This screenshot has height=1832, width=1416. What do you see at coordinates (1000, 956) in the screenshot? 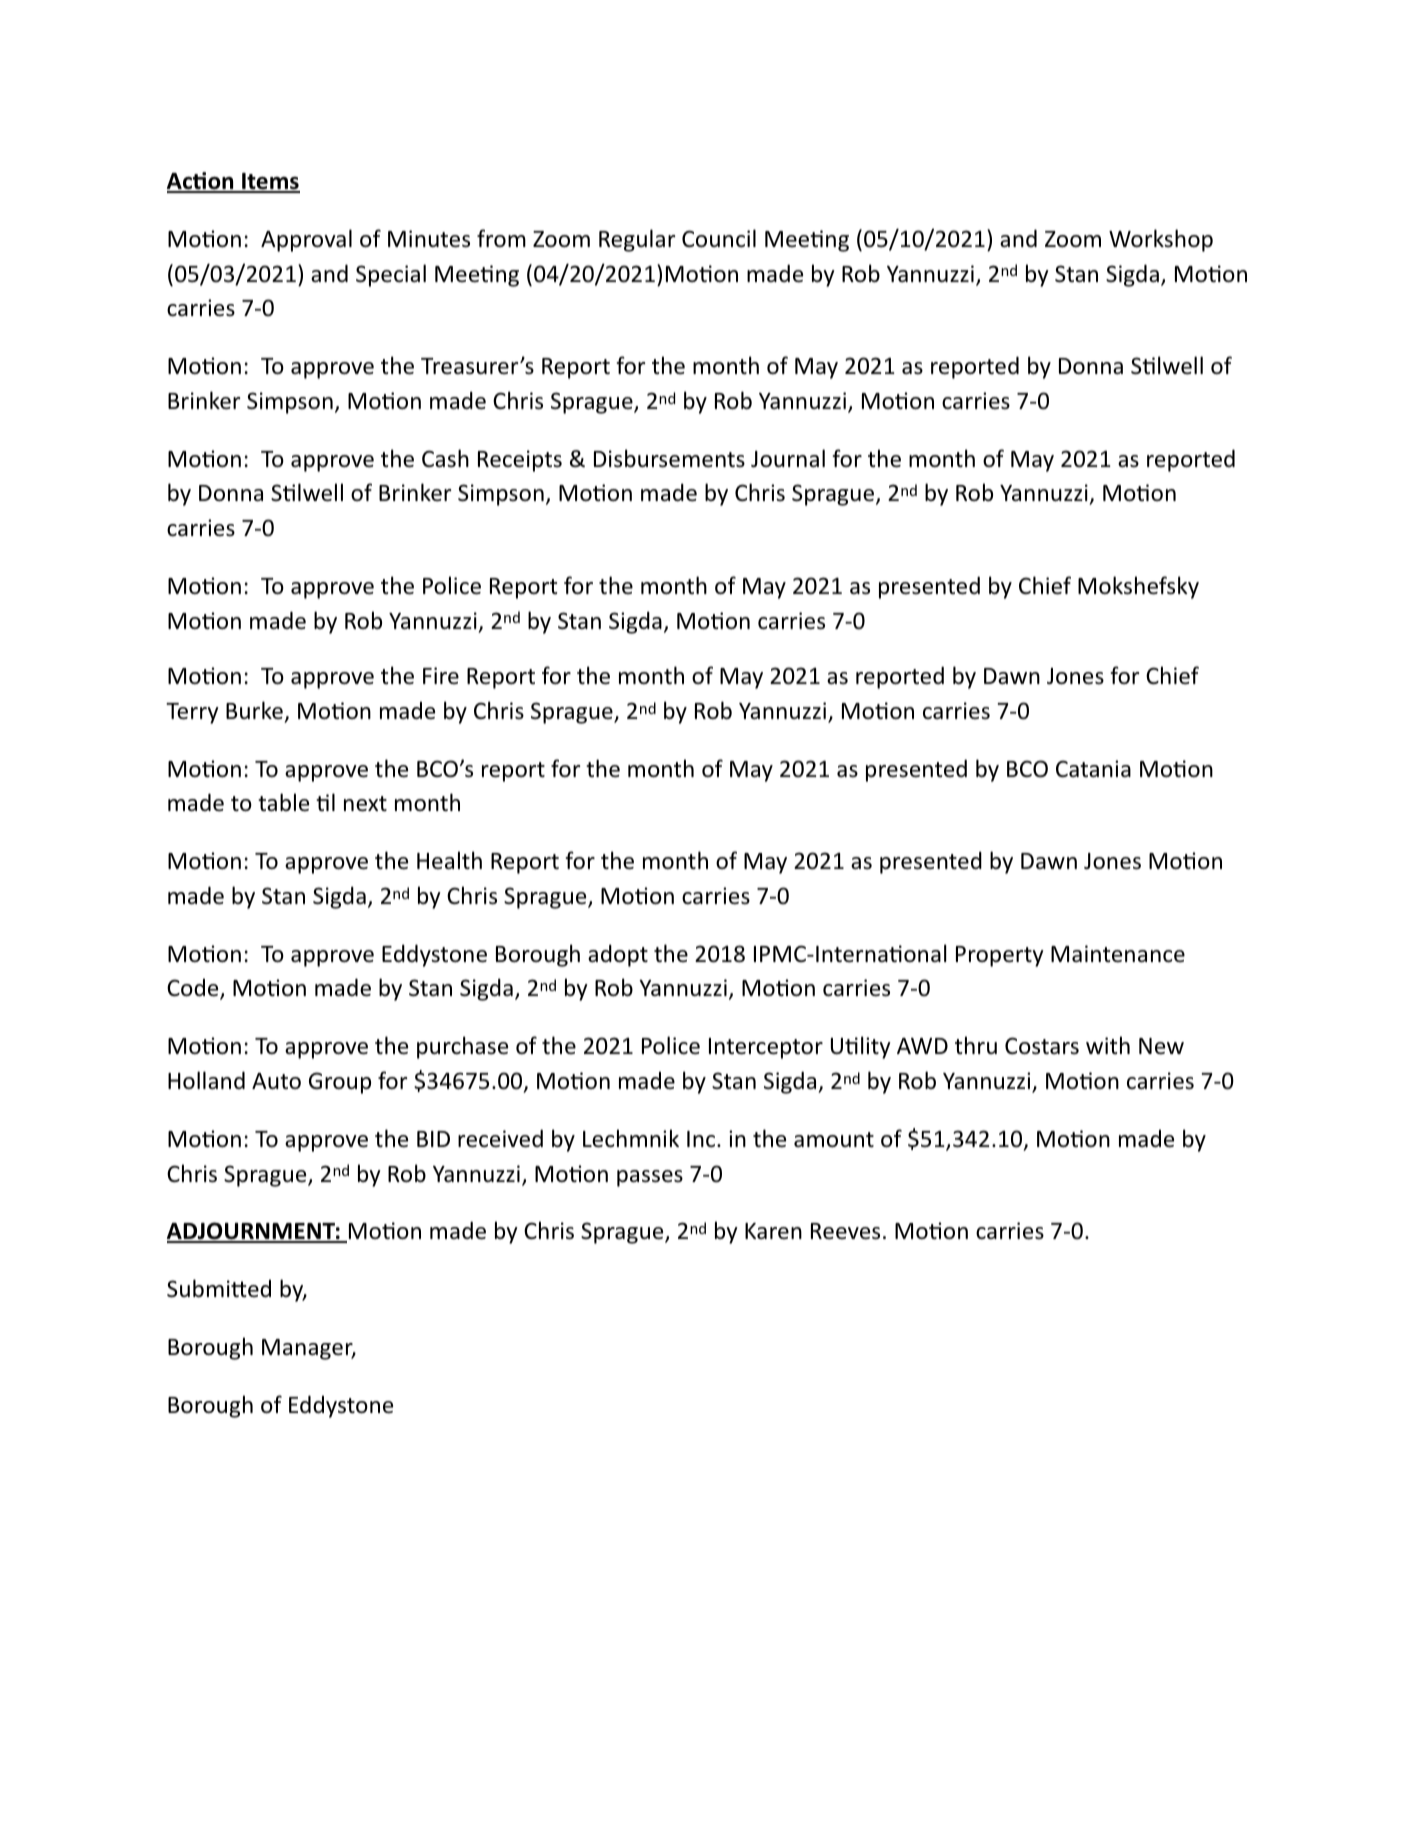
I see `Property` at bounding box center [1000, 956].
